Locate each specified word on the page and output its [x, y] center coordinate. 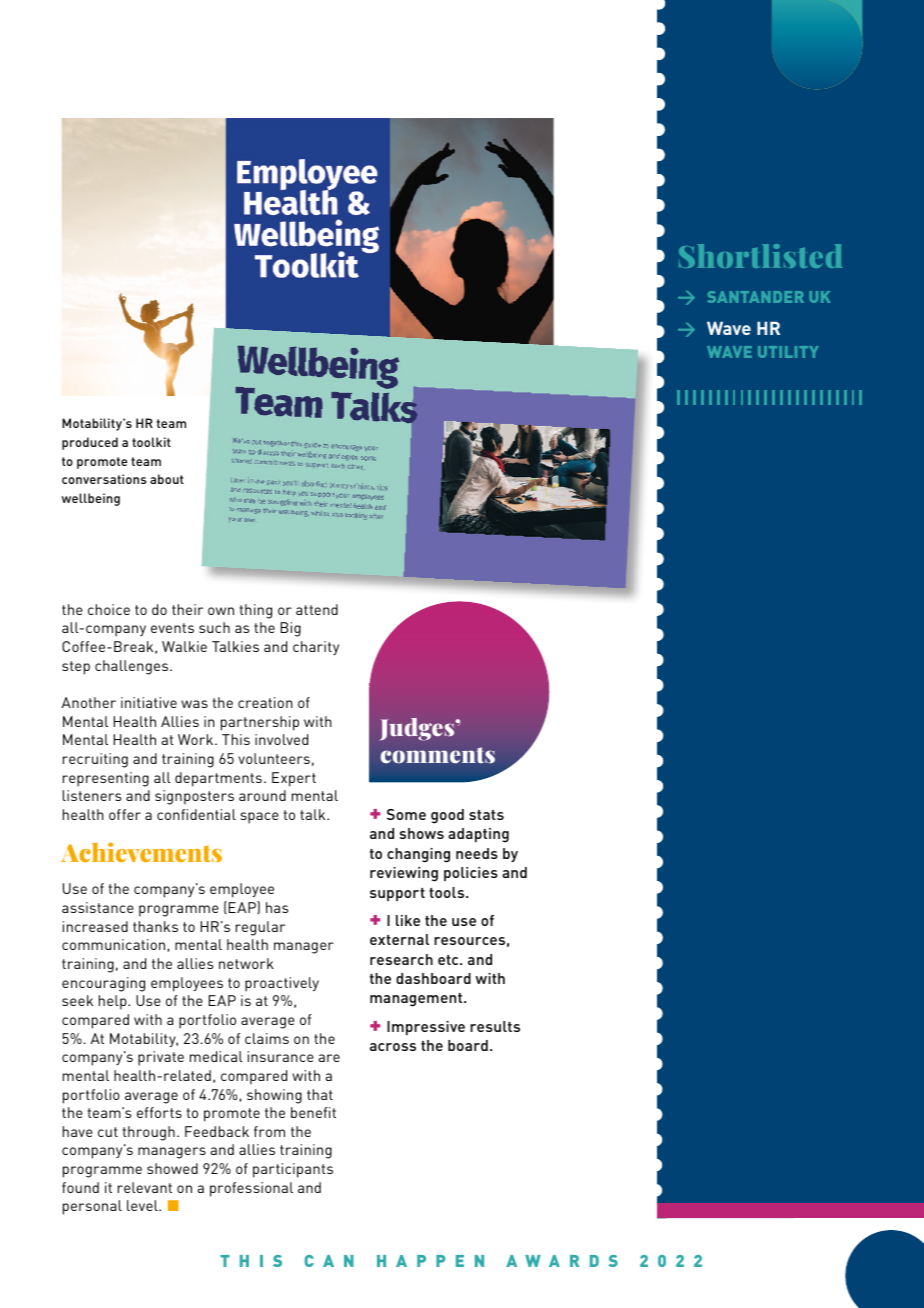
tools [448, 892]
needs [477, 853]
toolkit [151, 442]
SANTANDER [755, 297]
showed [172, 1168]
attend [317, 609]
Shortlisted [761, 256]
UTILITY [788, 352]
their [187, 609]
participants [293, 1170]
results [495, 1026]
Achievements [141, 852]
